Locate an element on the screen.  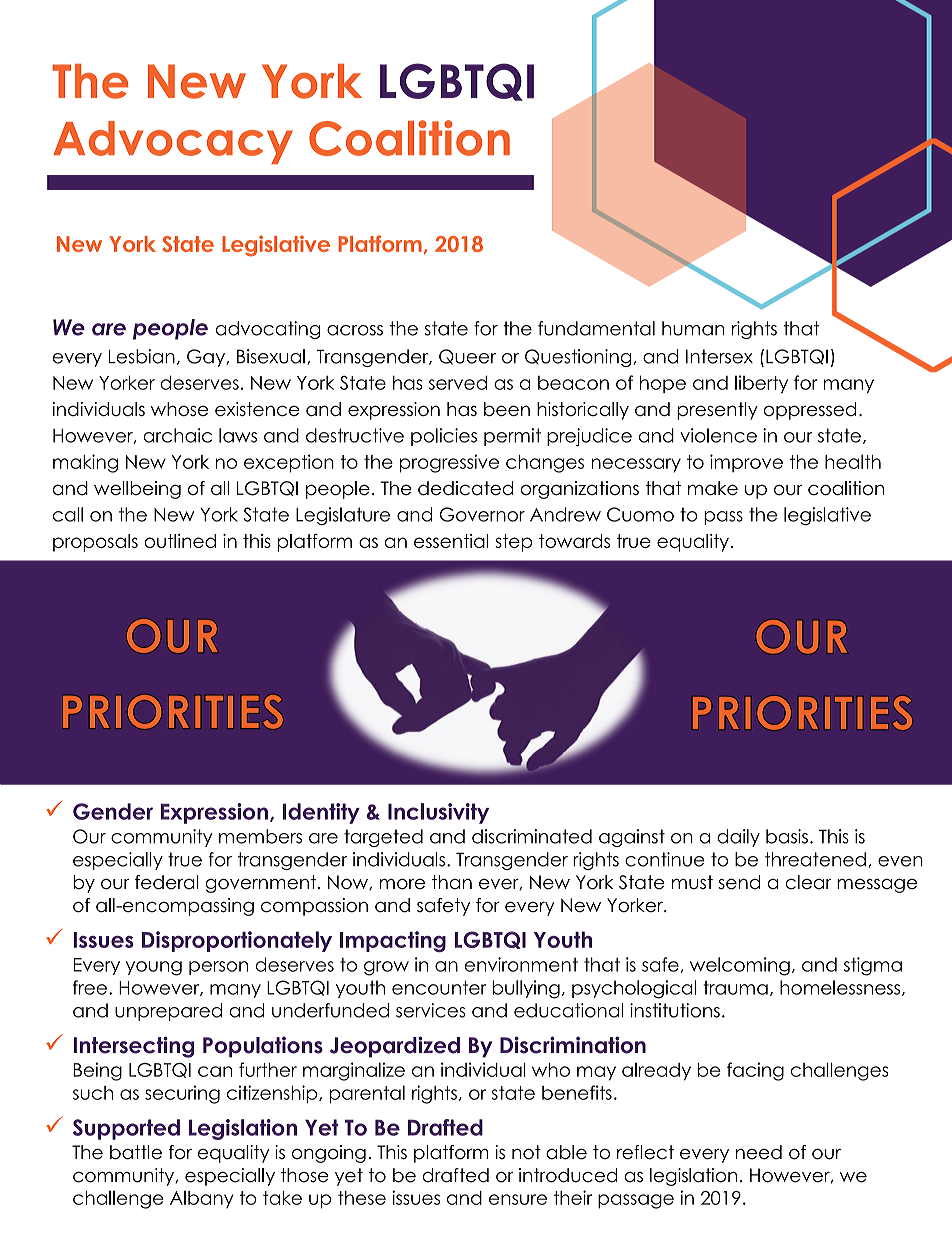
Inclusivity is located at coordinates (438, 813).
